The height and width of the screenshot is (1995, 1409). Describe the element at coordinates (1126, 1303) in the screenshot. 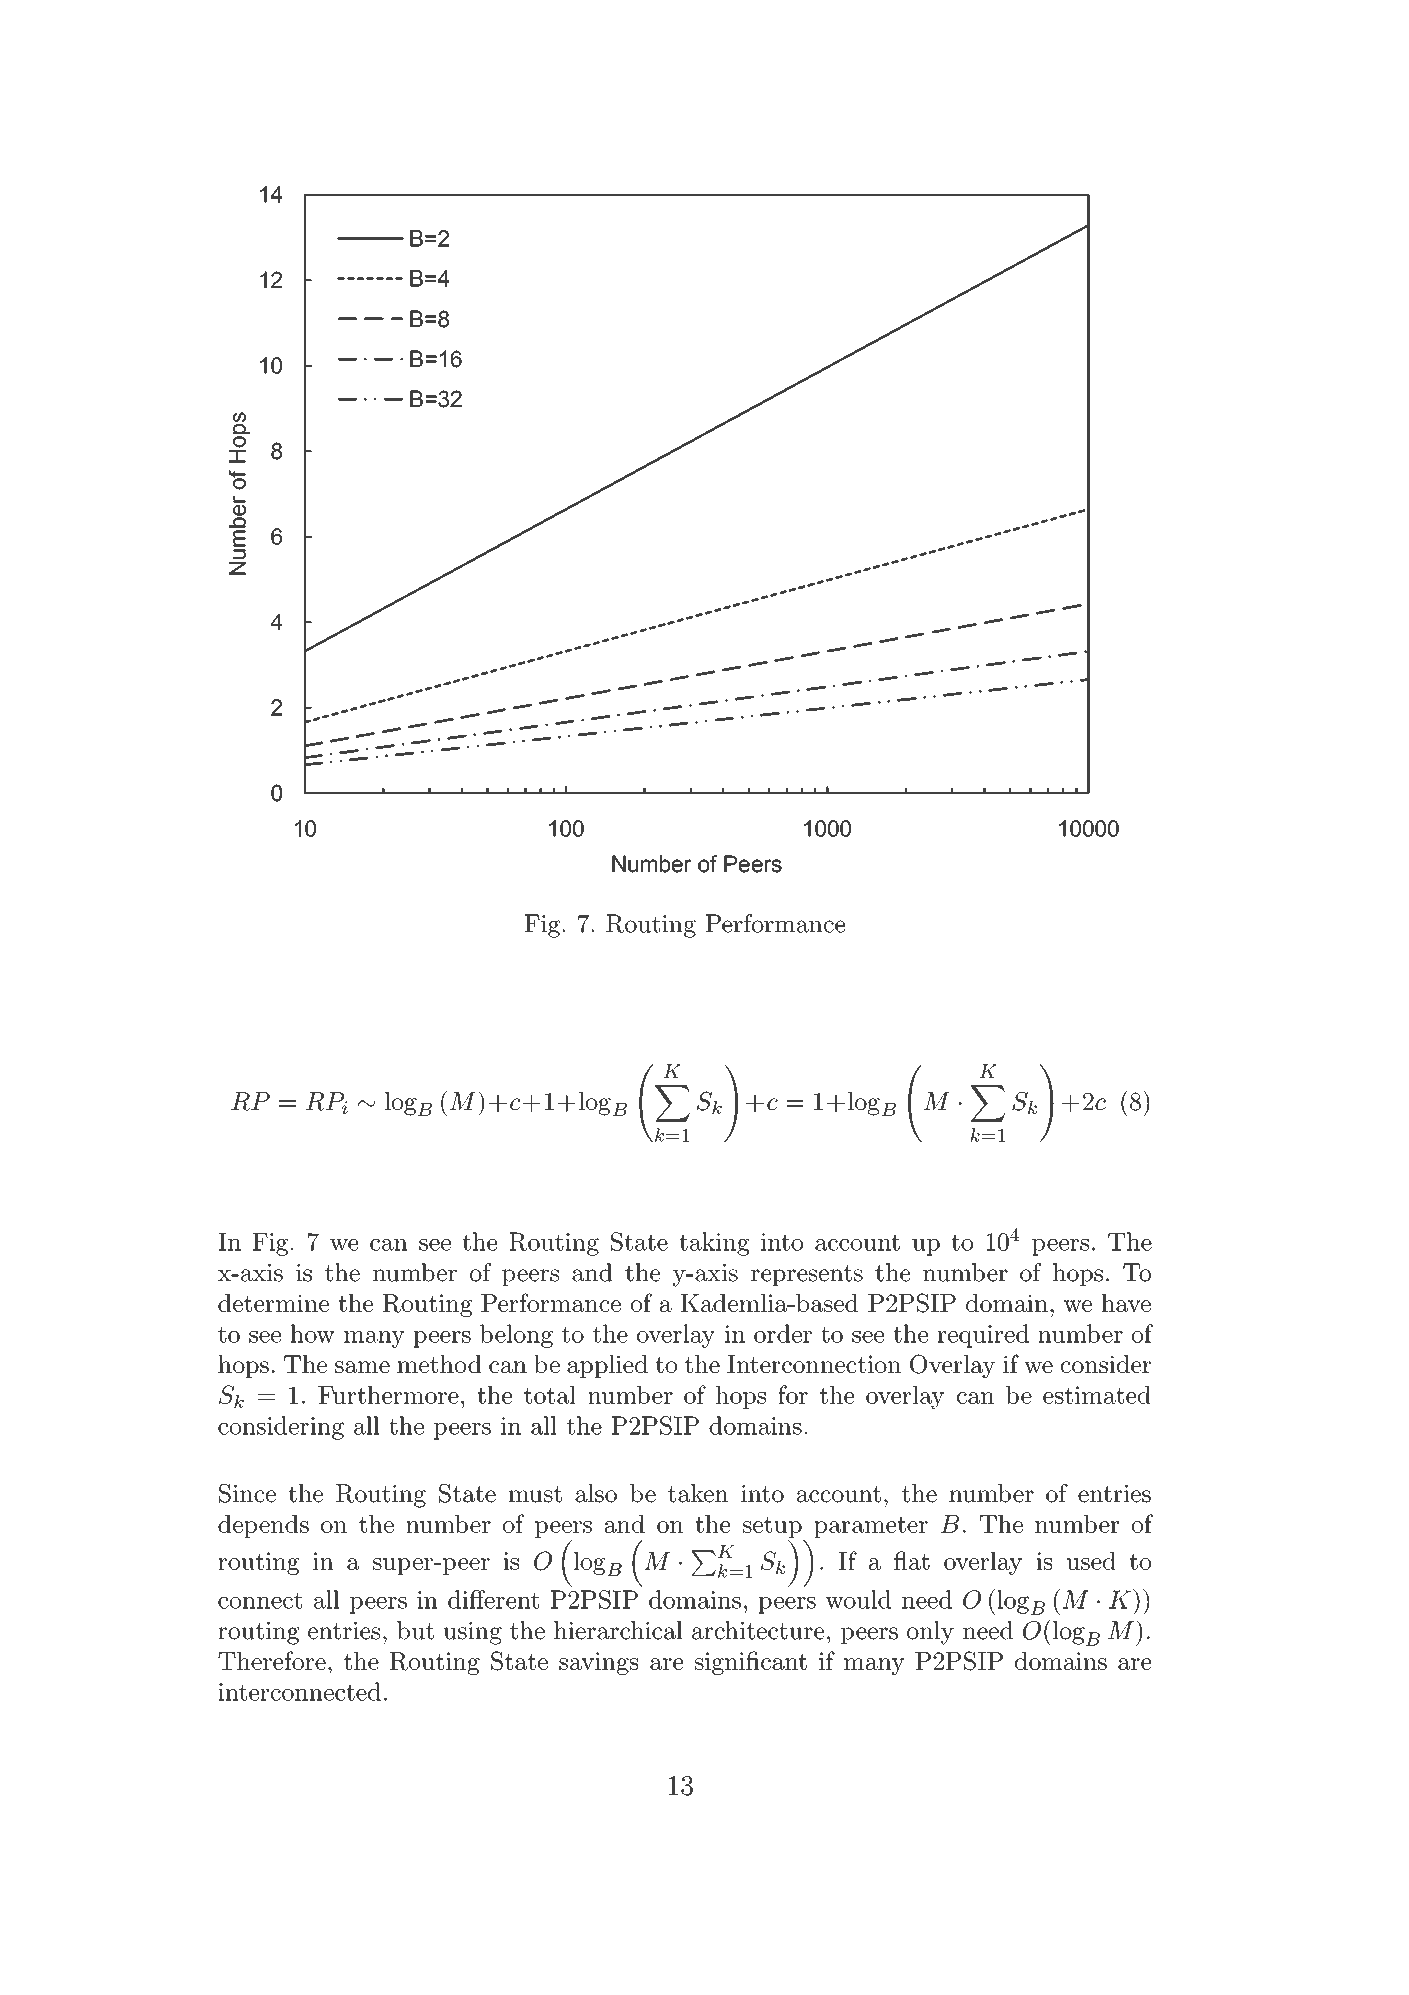

I see `have` at that location.
